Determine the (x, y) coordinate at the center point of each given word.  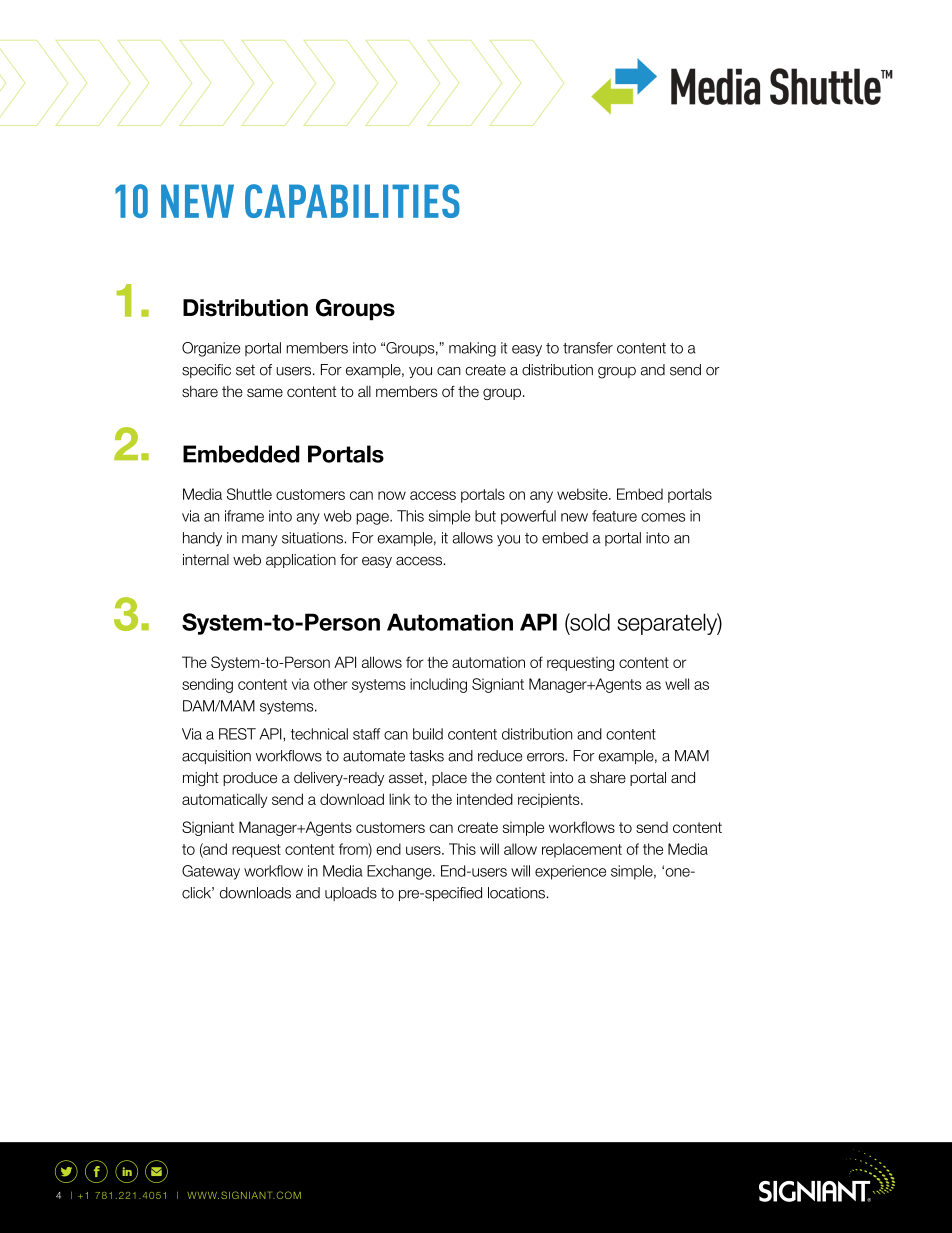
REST (237, 734)
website (583, 494)
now (392, 495)
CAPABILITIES (352, 201)
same (265, 392)
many (260, 540)
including (438, 685)
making (472, 349)
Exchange (400, 872)
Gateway (211, 872)
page (373, 519)
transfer (588, 348)
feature (614, 516)
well (677, 684)
